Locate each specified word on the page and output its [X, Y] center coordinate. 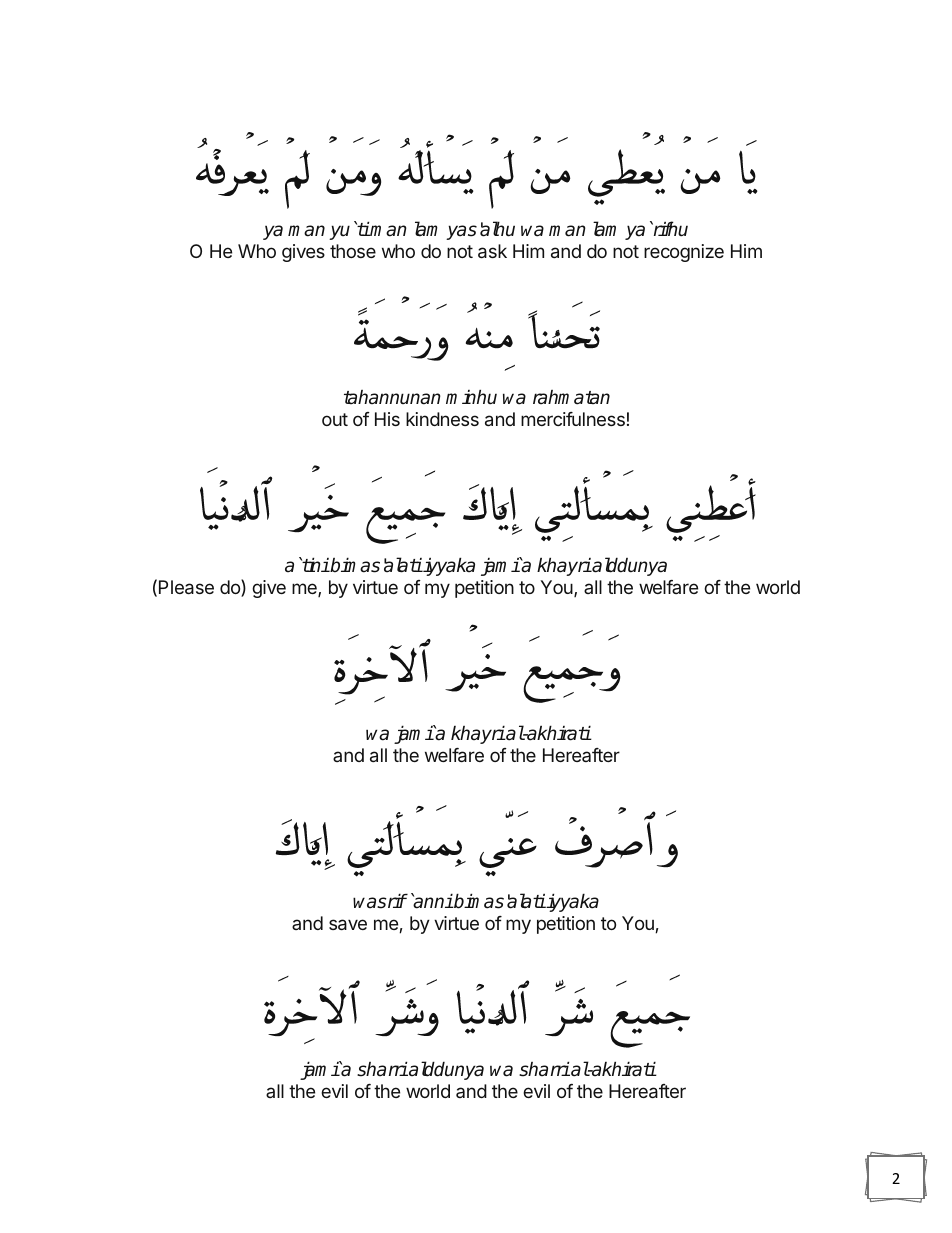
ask [492, 251]
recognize [684, 253]
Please [186, 587]
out [335, 419]
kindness [442, 419]
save [348, 924]
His [387, 419]
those [353, 251]
